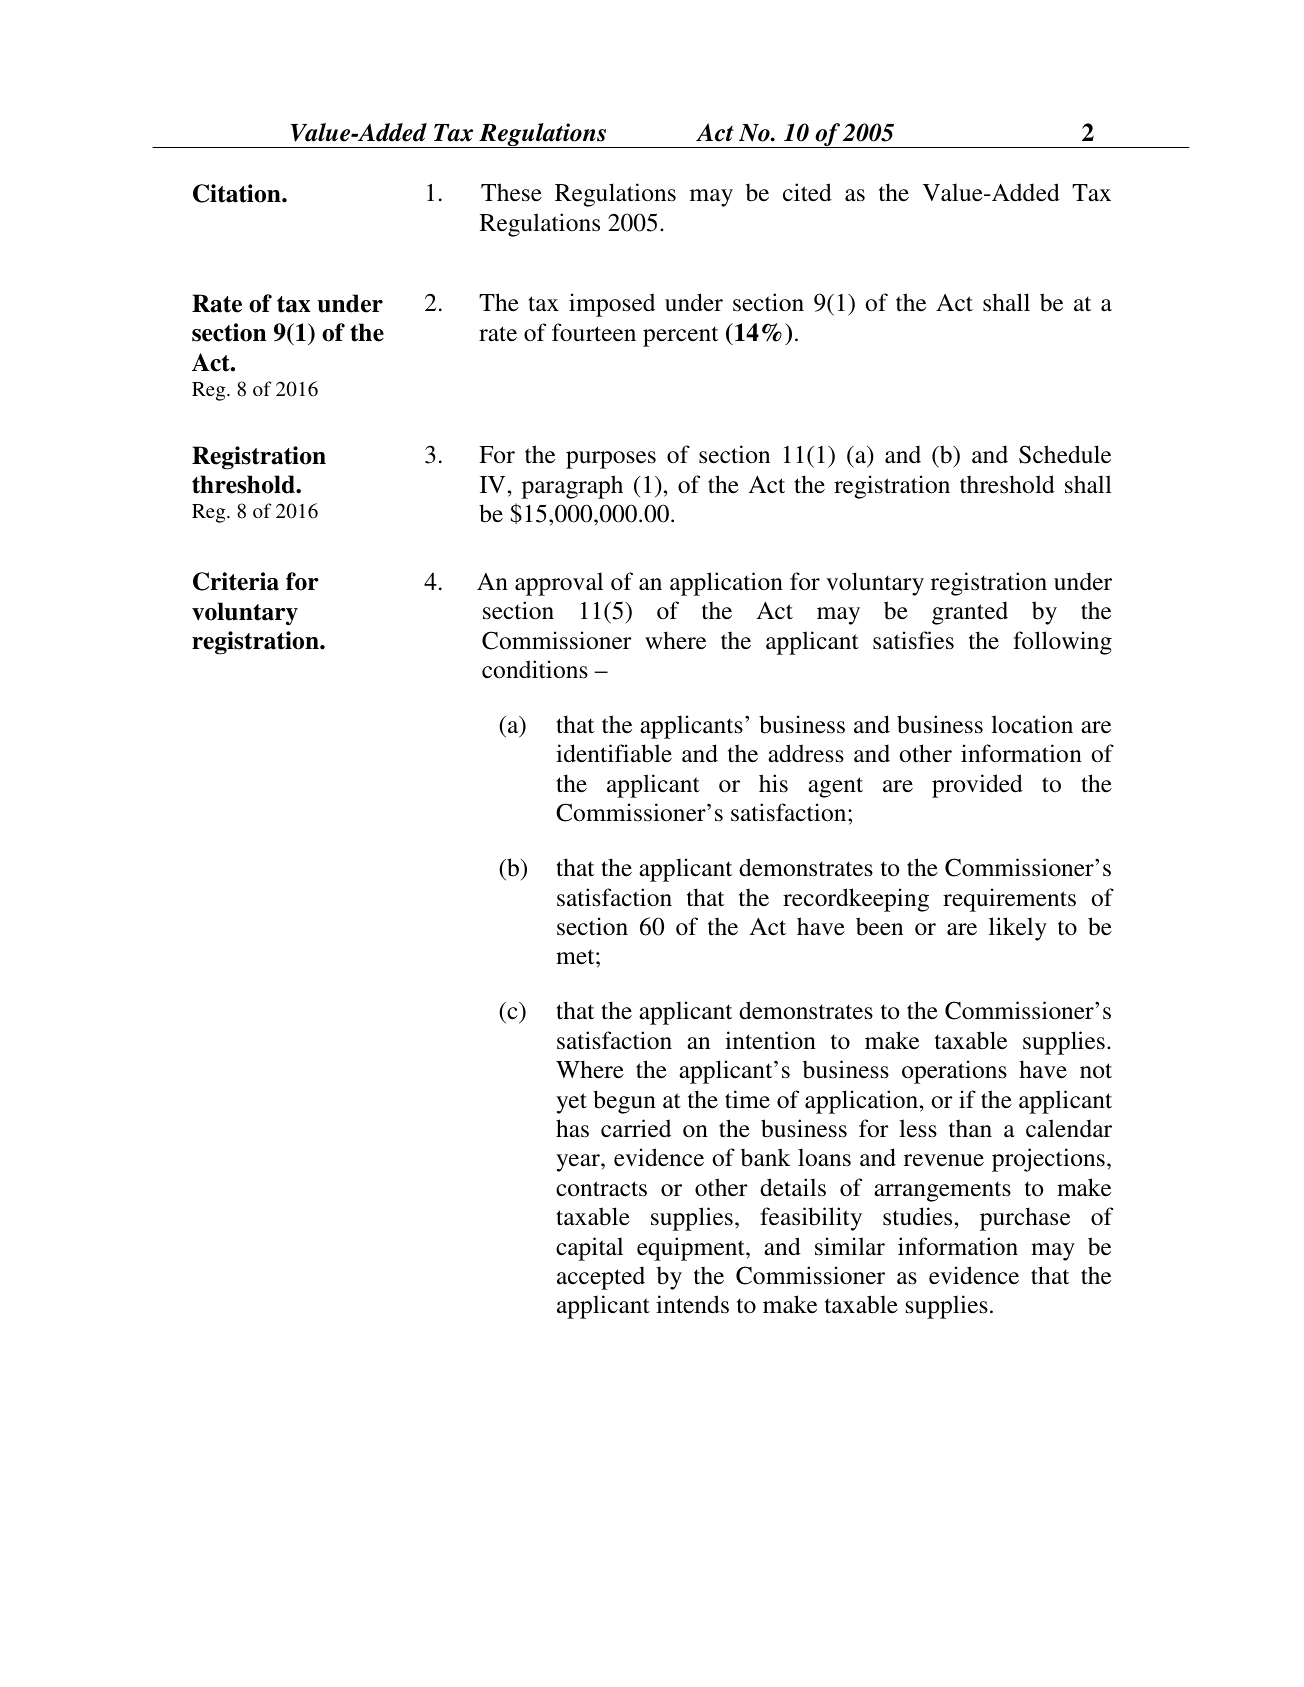 Image resolution: width=1304 pixels, height=1687 pixels. Describe the element at coordinates (589, 1249) in the screenshot. I see `capital` at that location.
